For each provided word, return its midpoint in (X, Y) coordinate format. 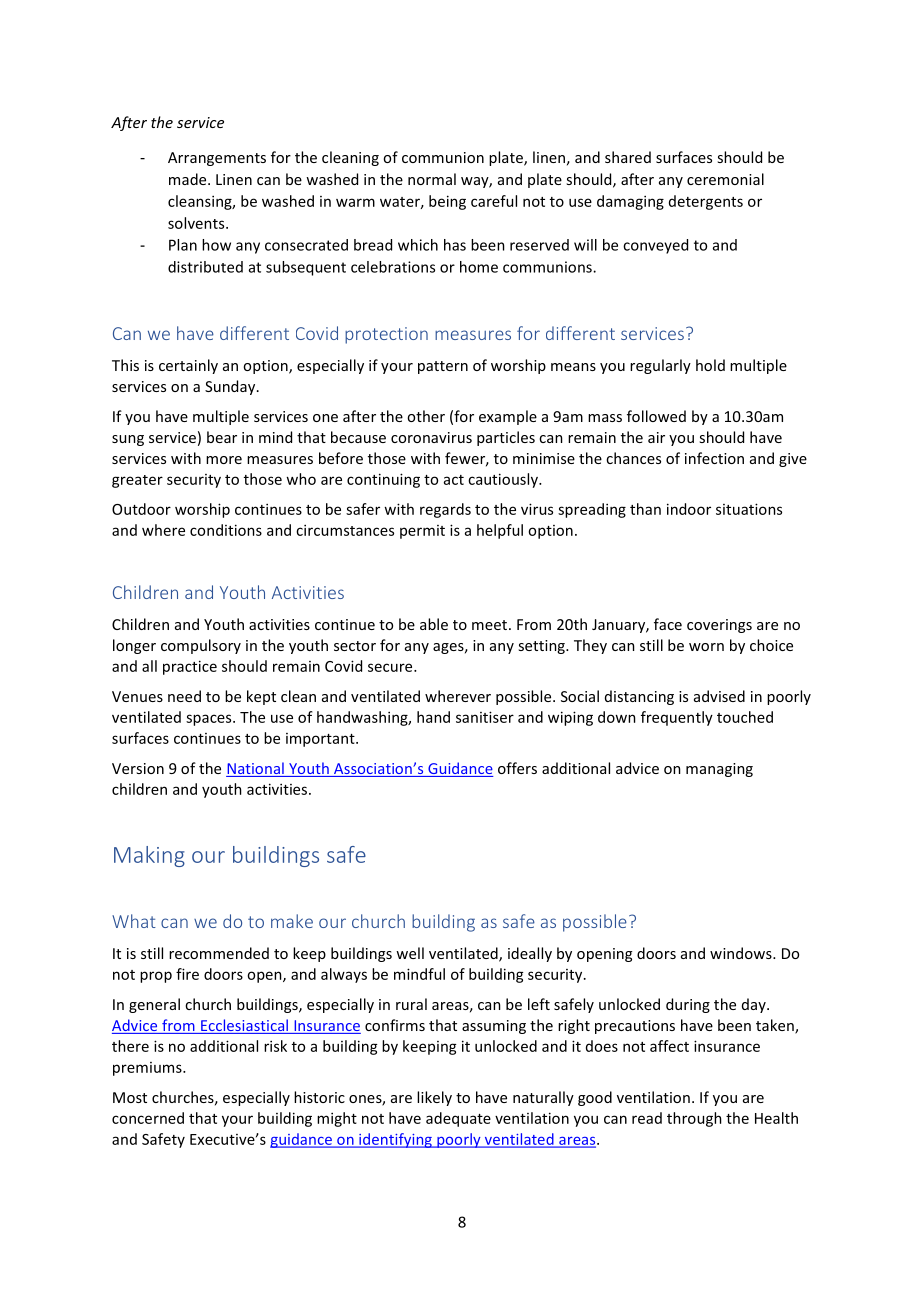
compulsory (201, 646)
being (447, 202)
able (434, 624)
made (189, 179)
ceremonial (725, 179)
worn (706, 647)
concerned (148, 1118)
